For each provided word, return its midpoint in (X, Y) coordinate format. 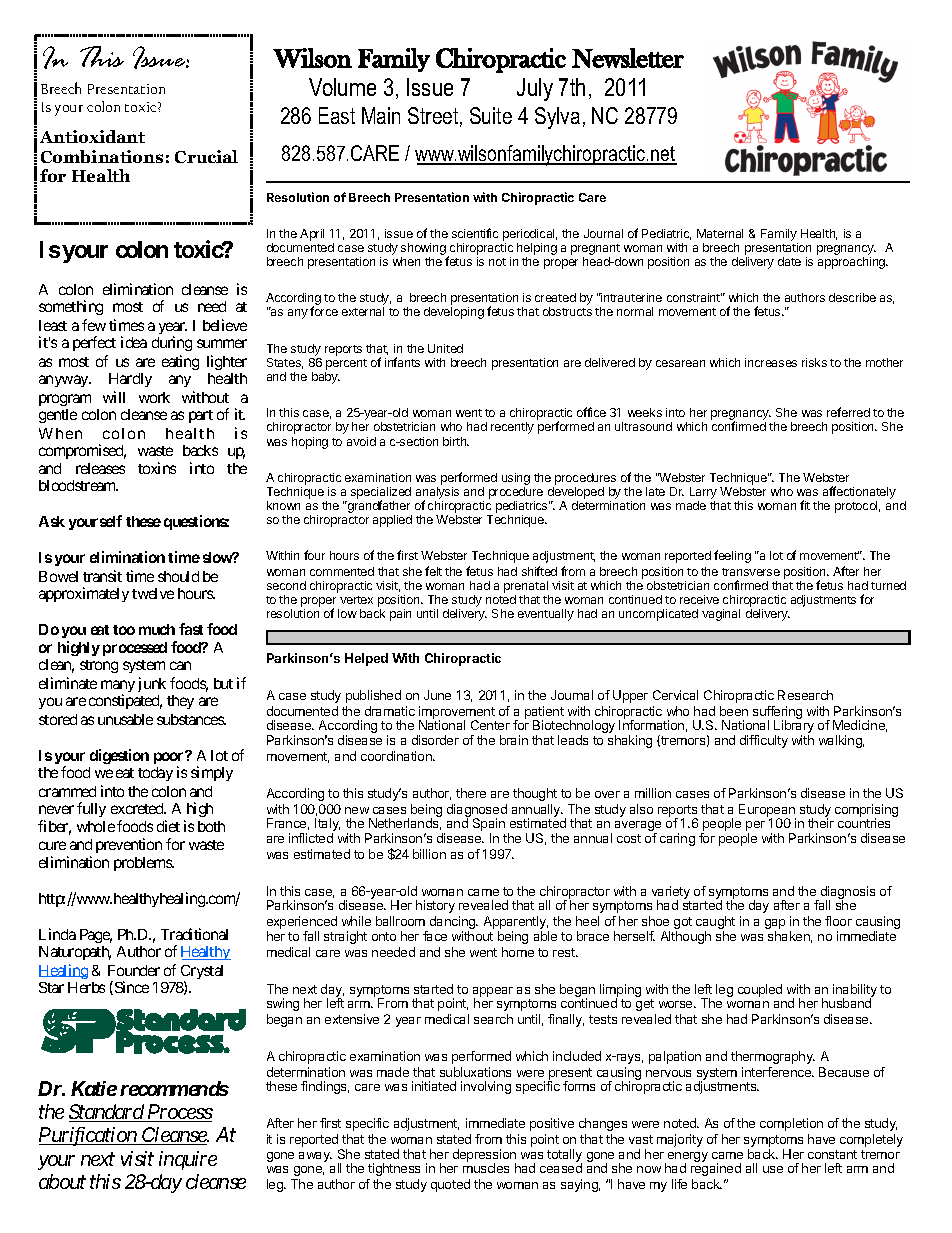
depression (484, 1157)
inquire (188, 1160)
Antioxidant (92, 136)
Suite (491, 115)
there (471, 793)
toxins (157, 468)
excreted (138, 808)
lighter (227, 362)
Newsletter (628, 58)
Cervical (675, 695)
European (767, 811)
